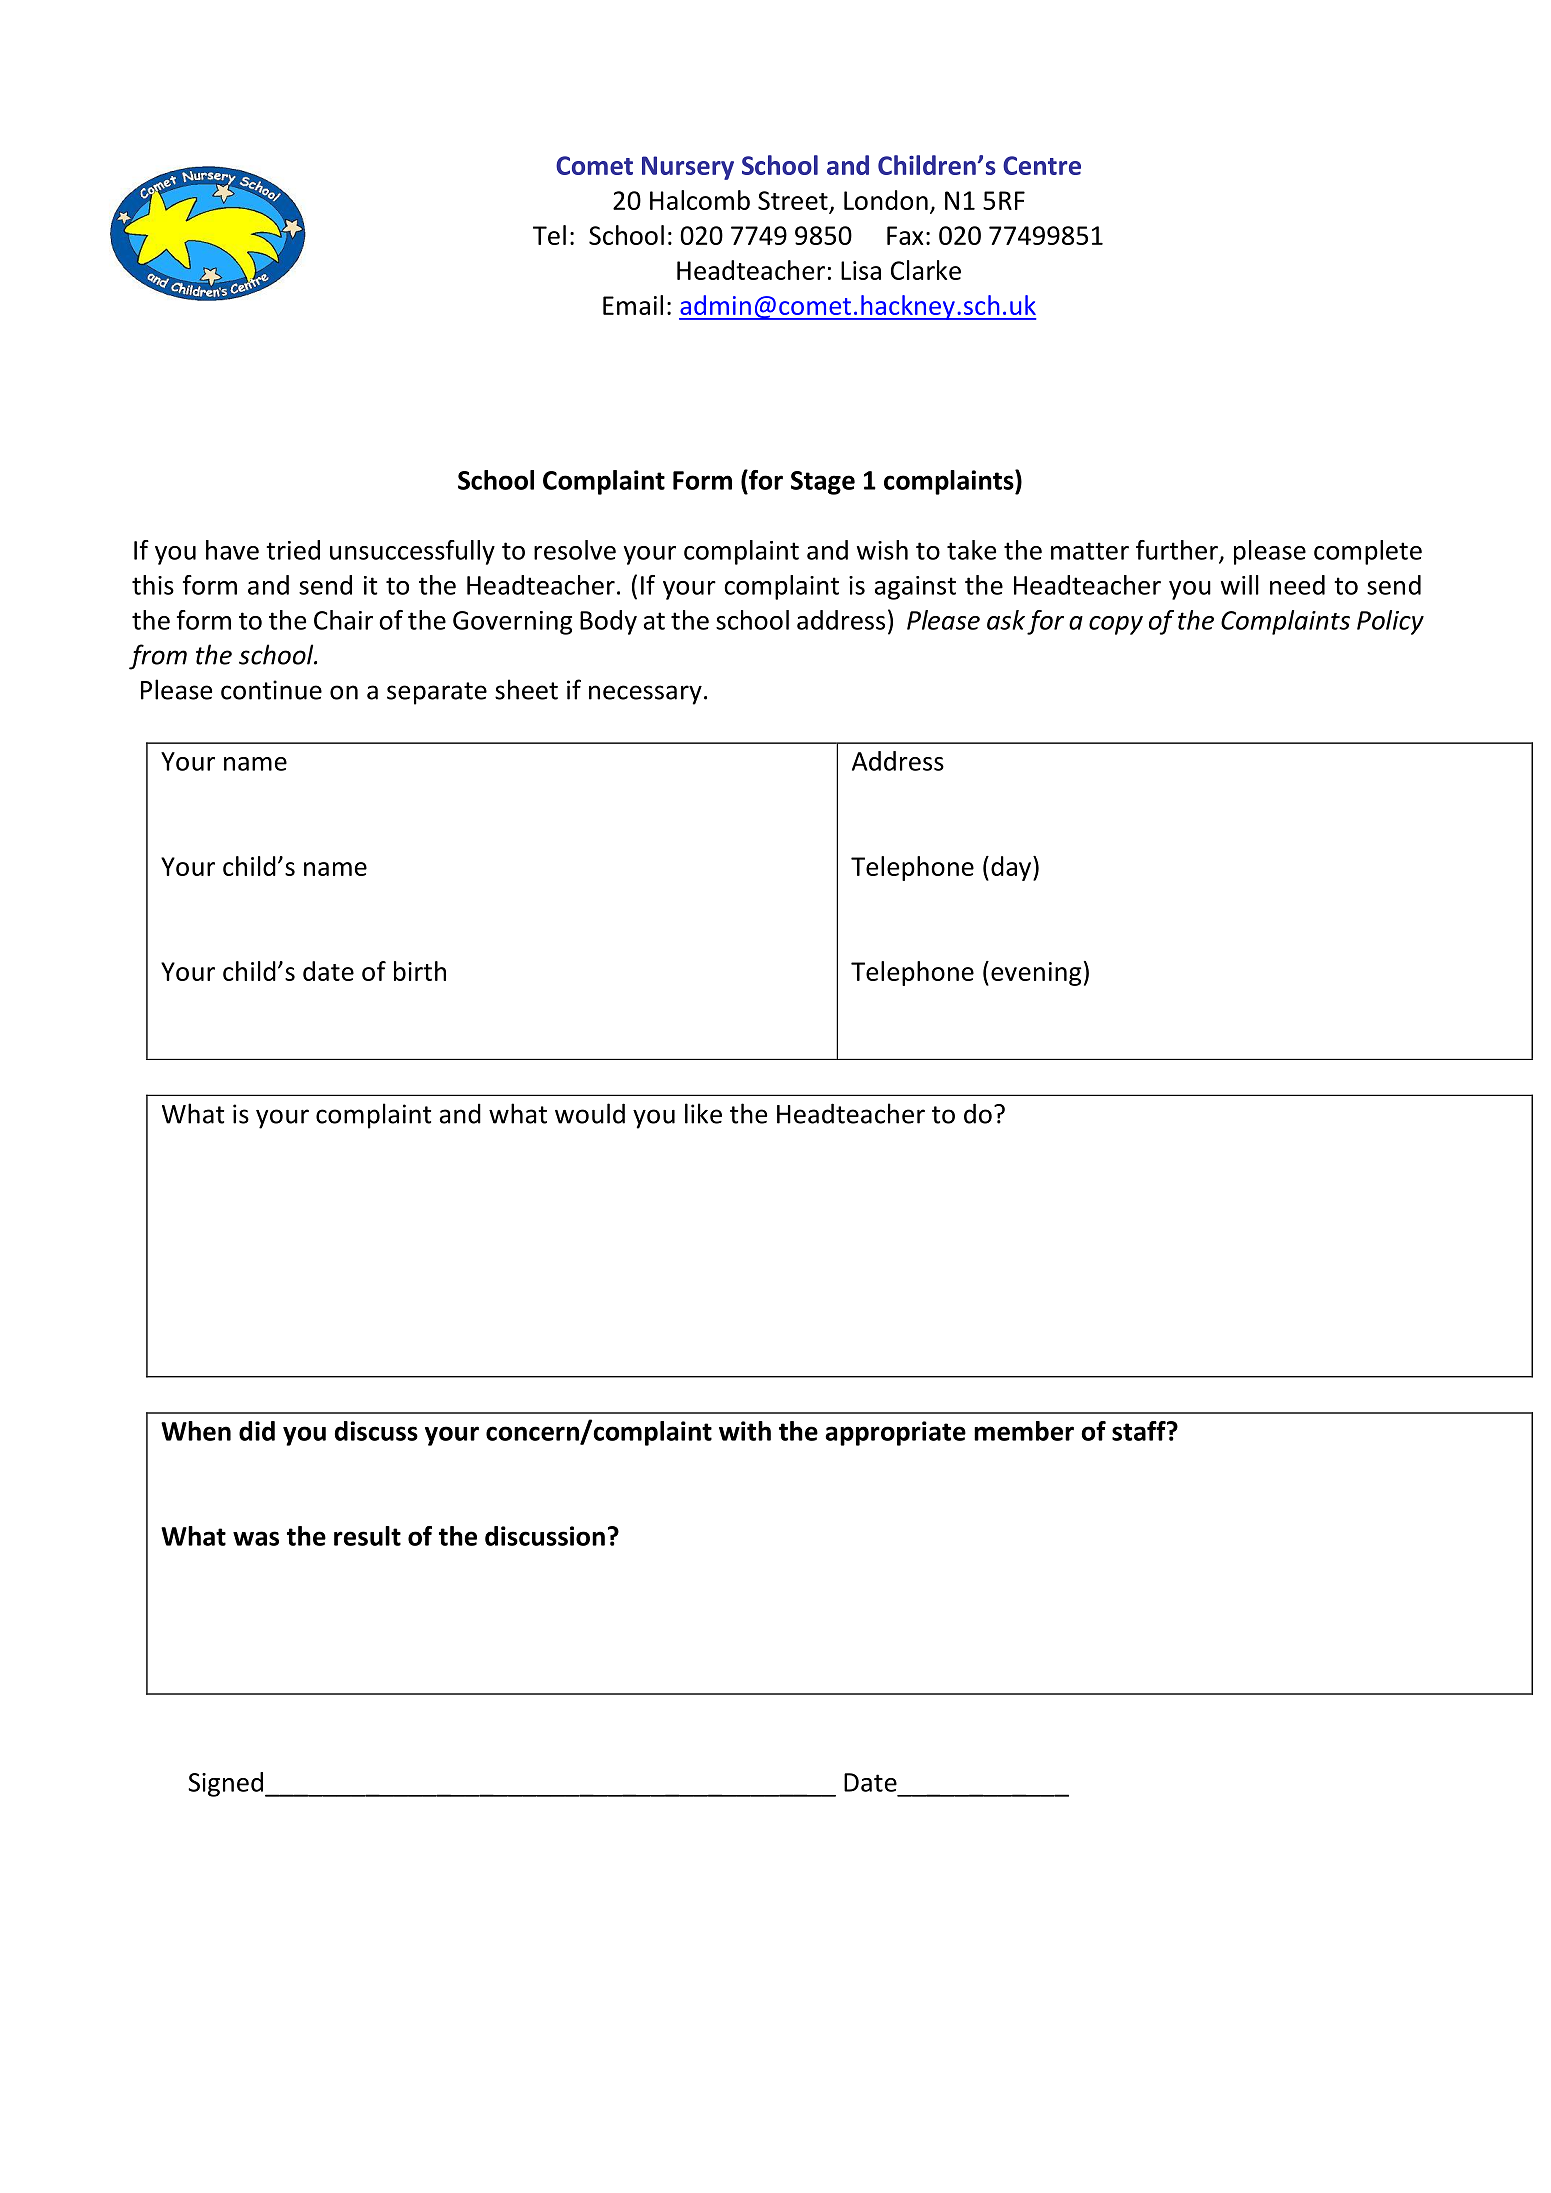 The image size is (1551, 2193). What do you see at coordinates (793, 200) in the screenshot?
I see `Street` at bounding box center [793, 200].
